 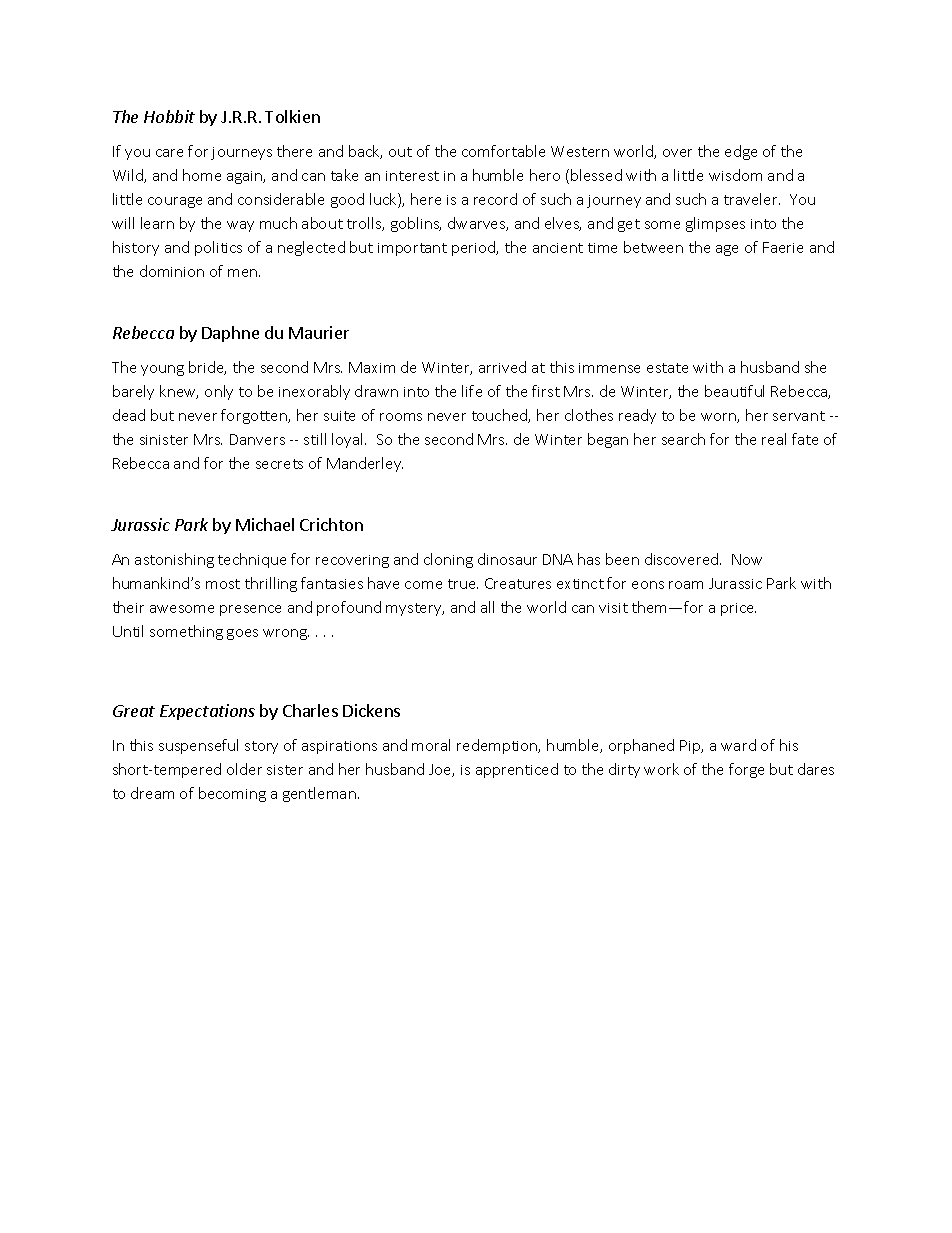 What do you see at coordinates (448, 560) in the screenshot?
I see `cloning` at bounding box center [448, 560].
